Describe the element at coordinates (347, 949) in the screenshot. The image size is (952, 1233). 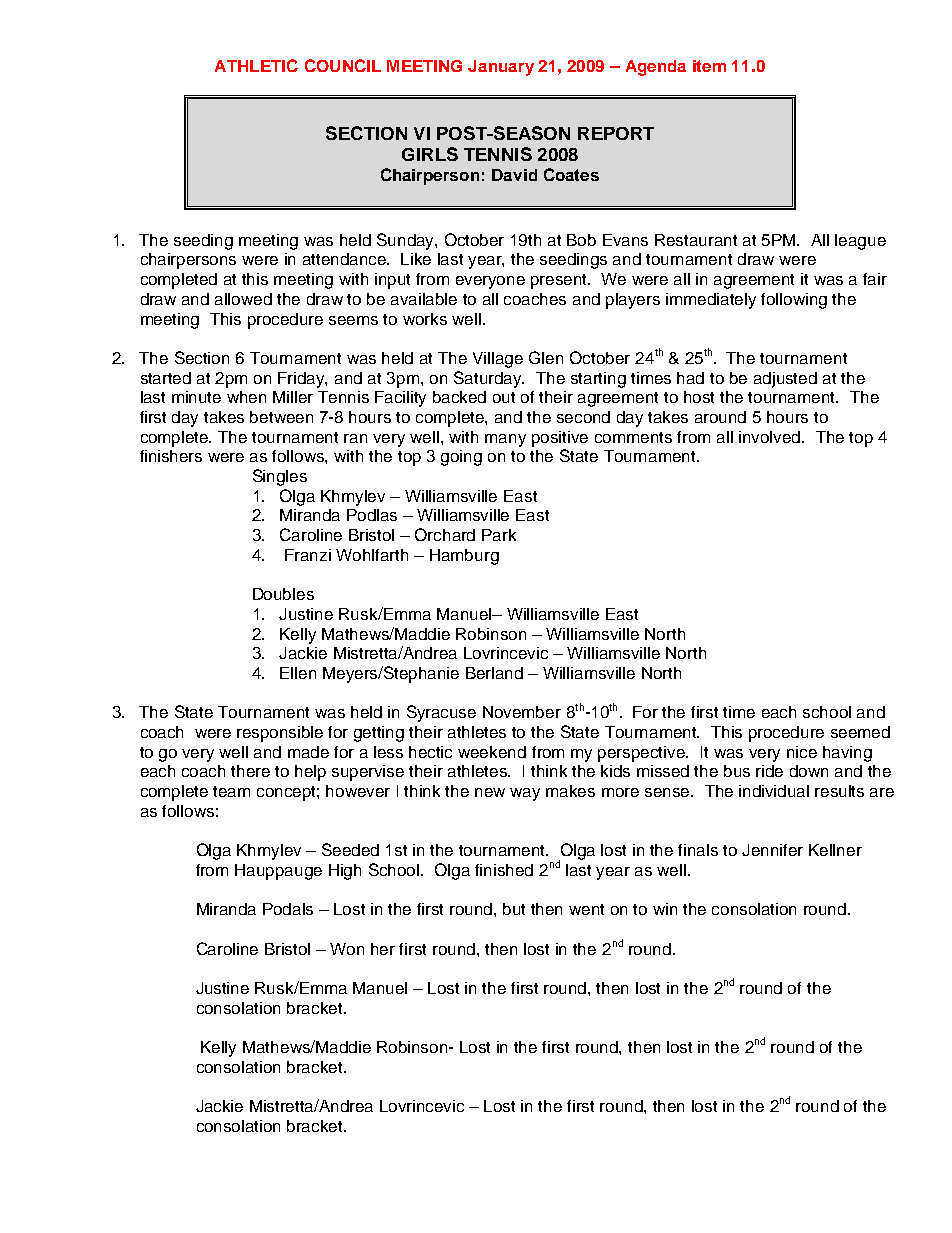
I see `Won` at that location.
